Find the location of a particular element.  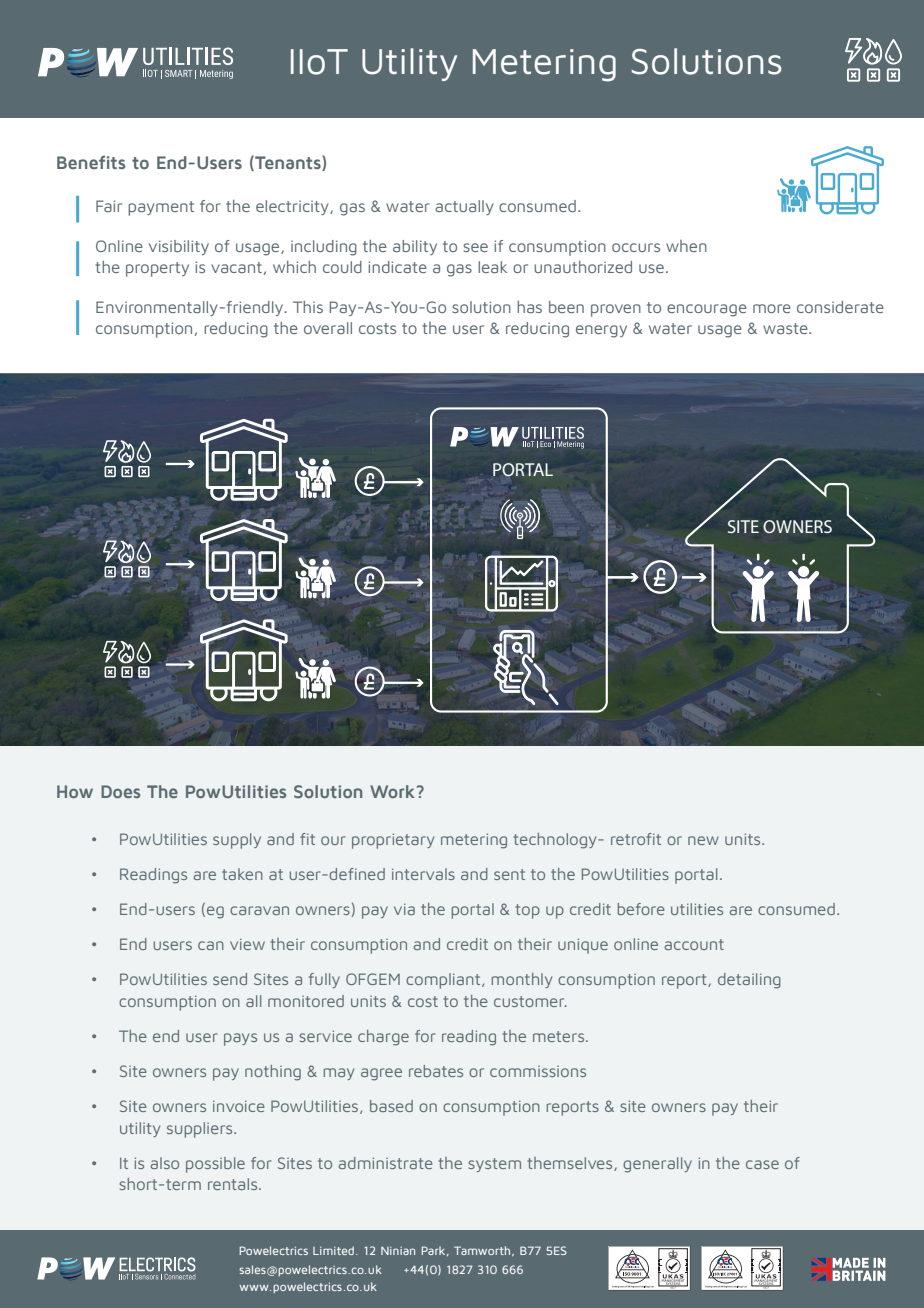

waste is located at coordinates (786, 328).
